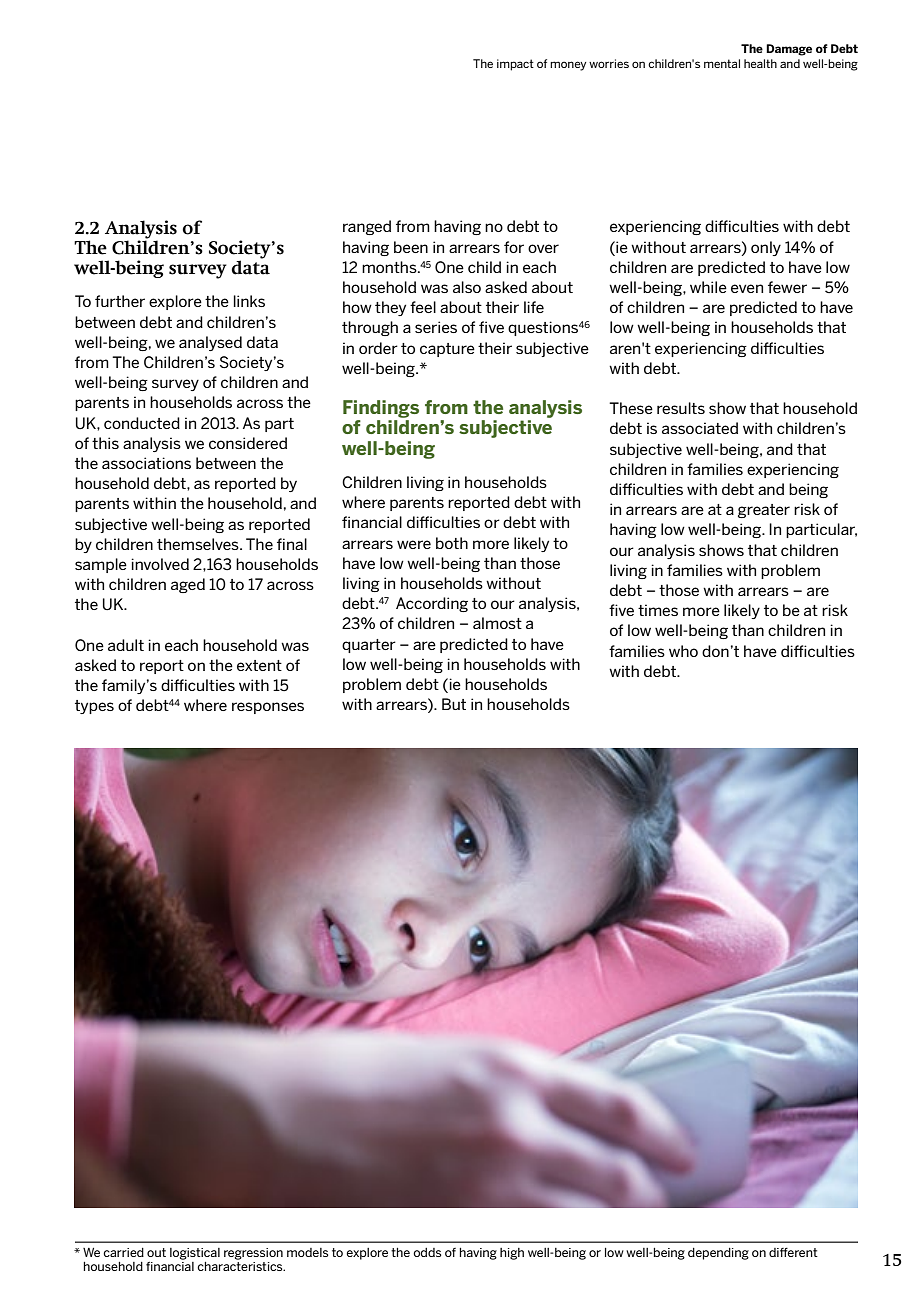 The height and width of the image is (1308, 924). I want to click on capture, so click(447, 350).
